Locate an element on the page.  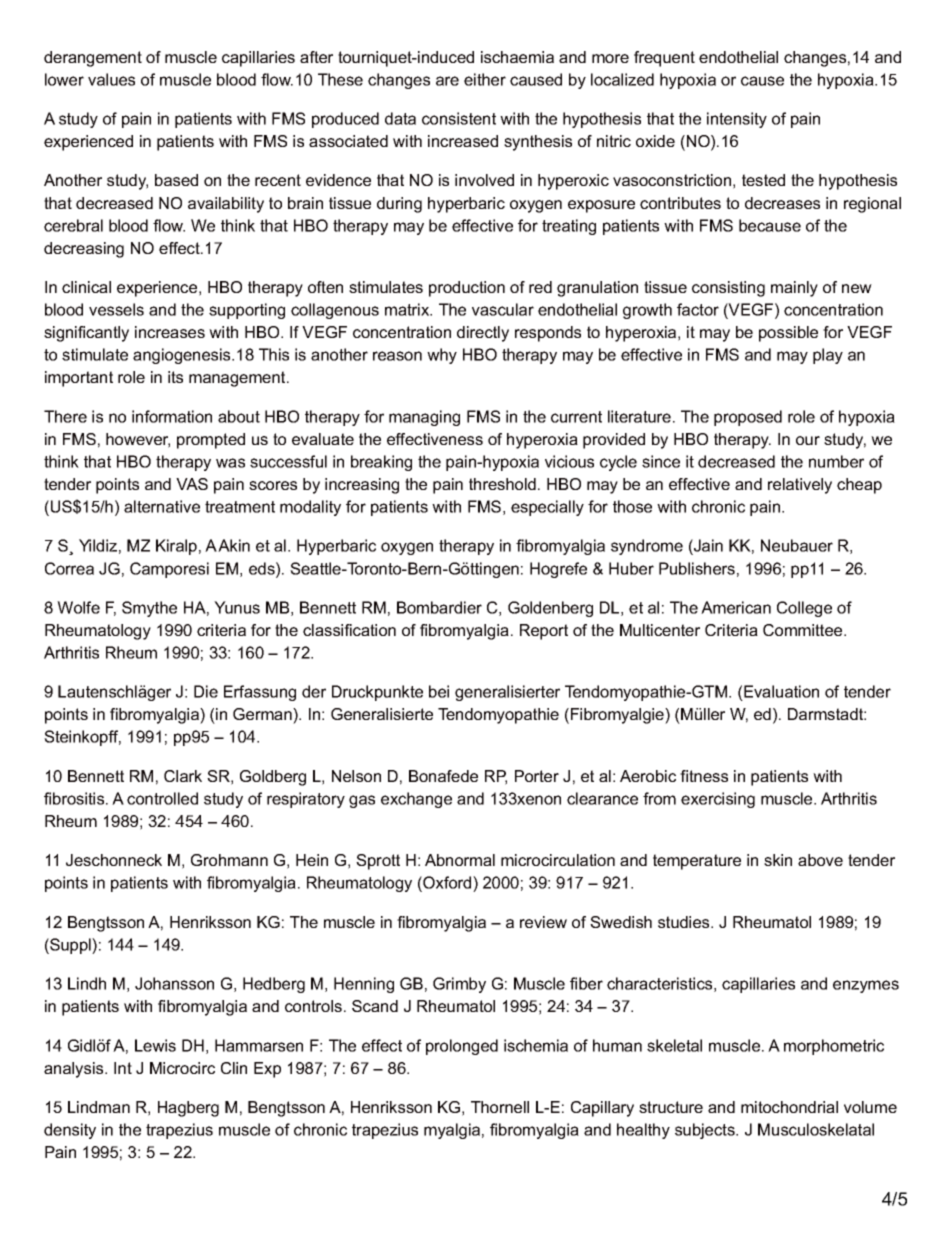
College is located at coordinates (804, 609).
